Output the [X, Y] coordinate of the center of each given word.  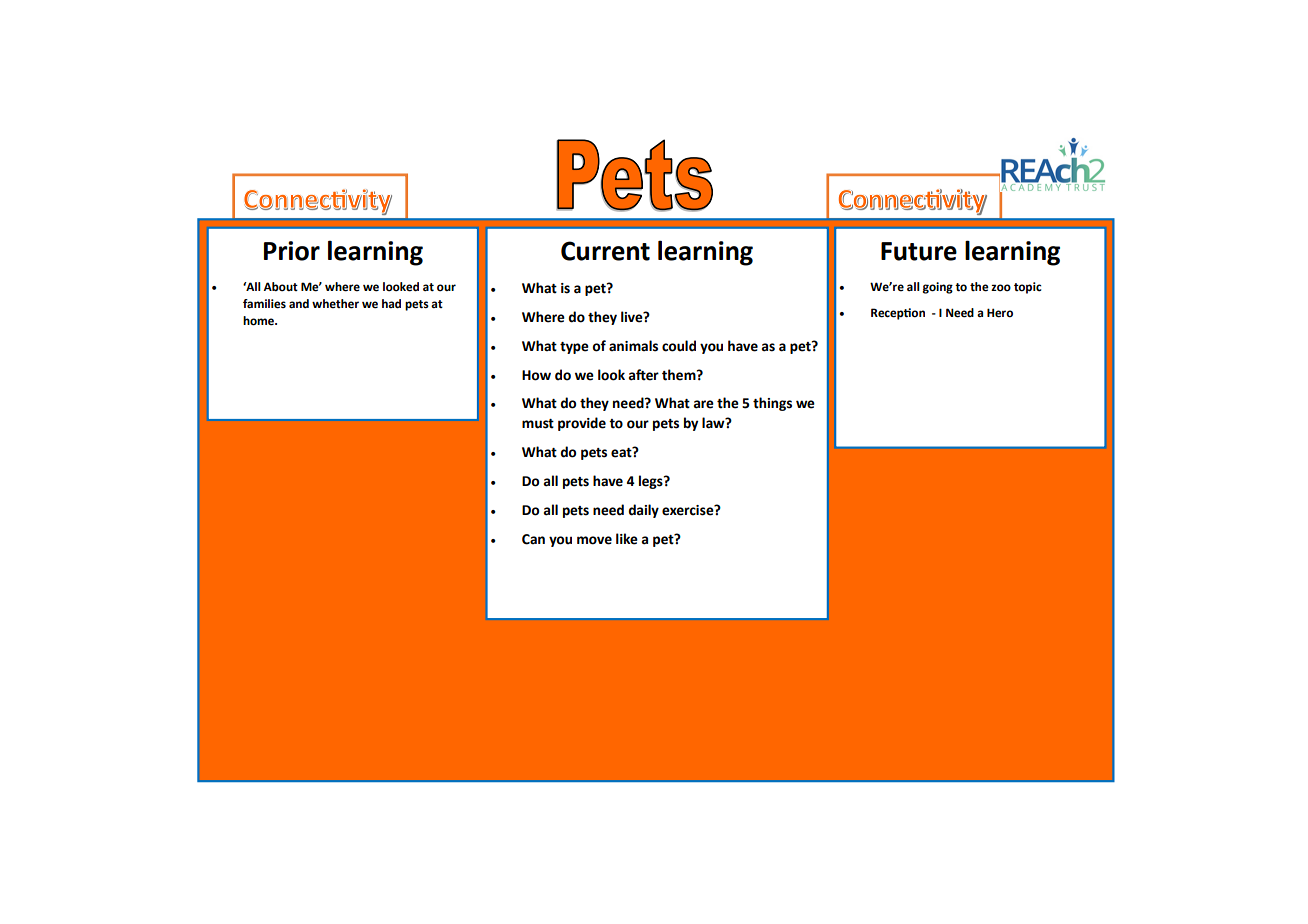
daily [643, 511]
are [703, 404]
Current [605, 251]
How [536, 375]
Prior [292, 251]
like [627, 539]
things [772, 404]
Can [533, 539]
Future [919, 251]
